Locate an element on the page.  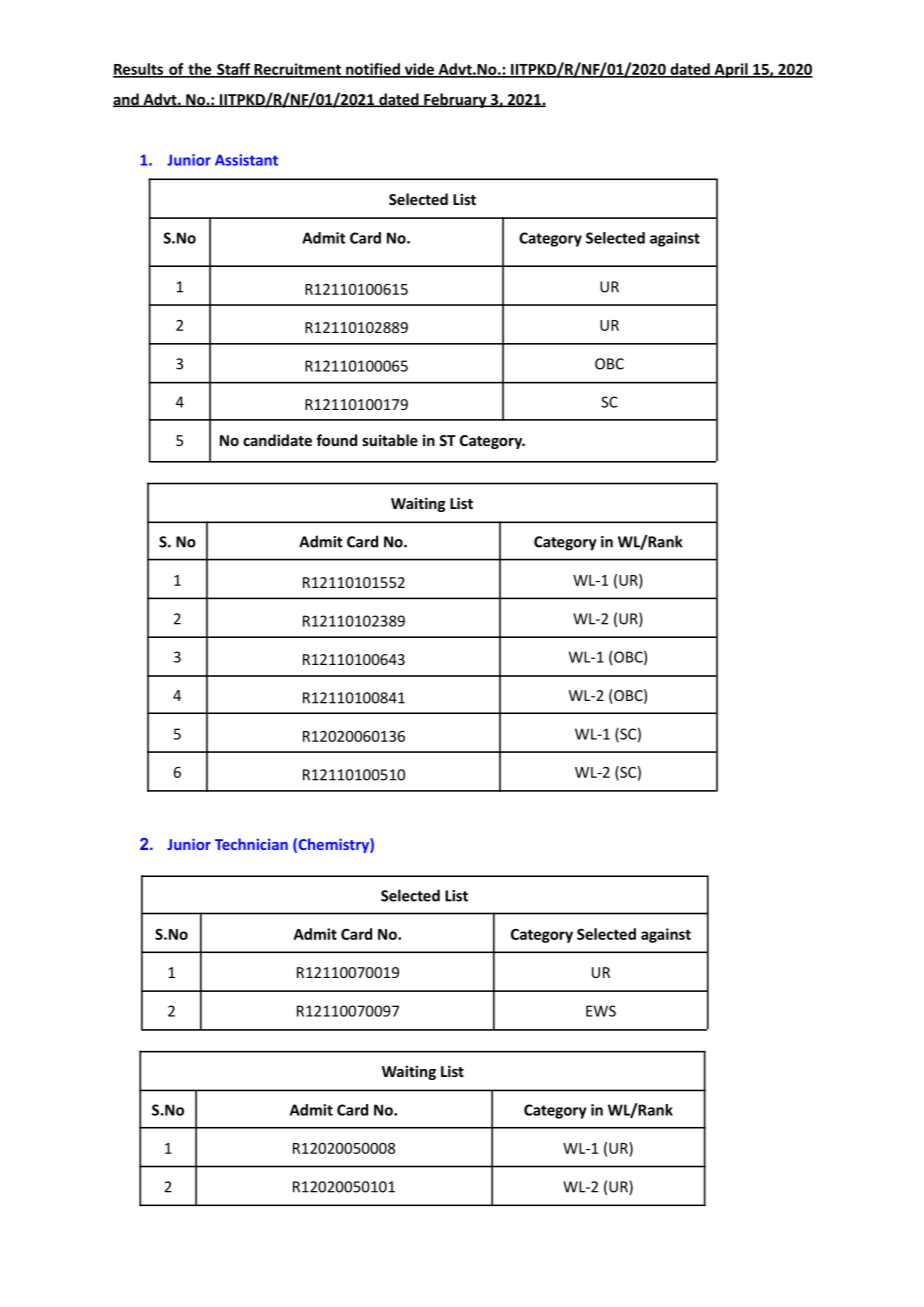
found is located at coordinates (336, 440).
